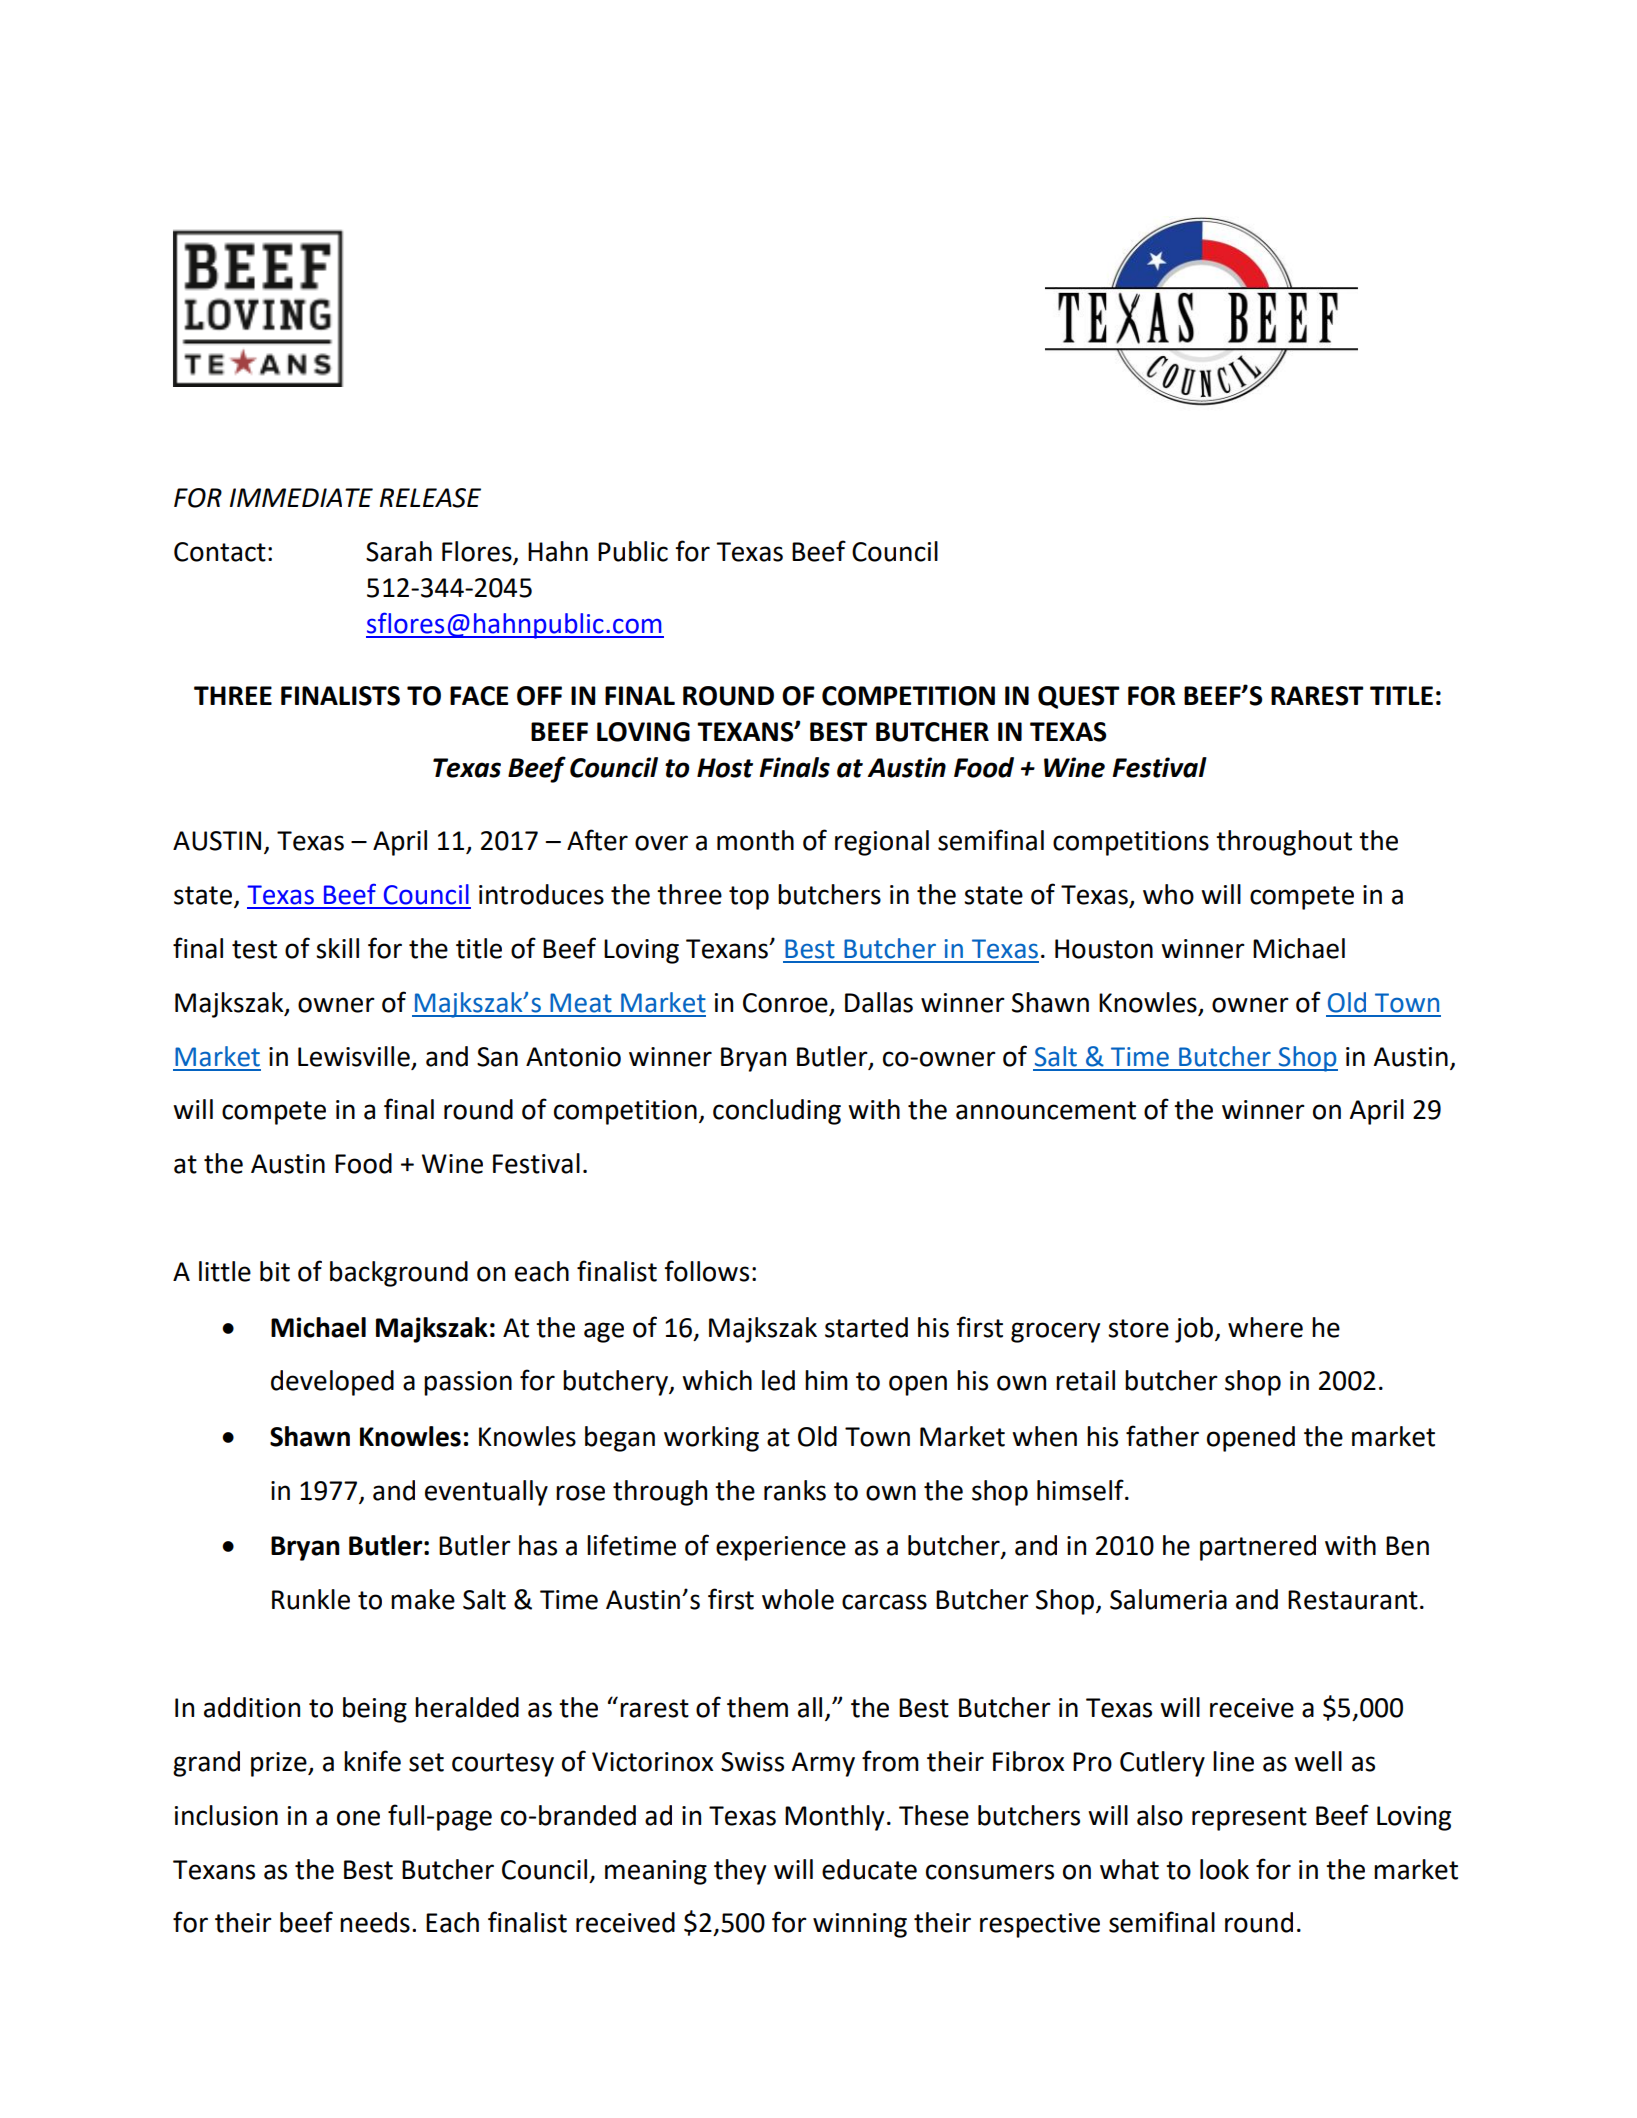 The height and width of the document is (2118, 1637). I want to click on educate, so click(869, 1869).
